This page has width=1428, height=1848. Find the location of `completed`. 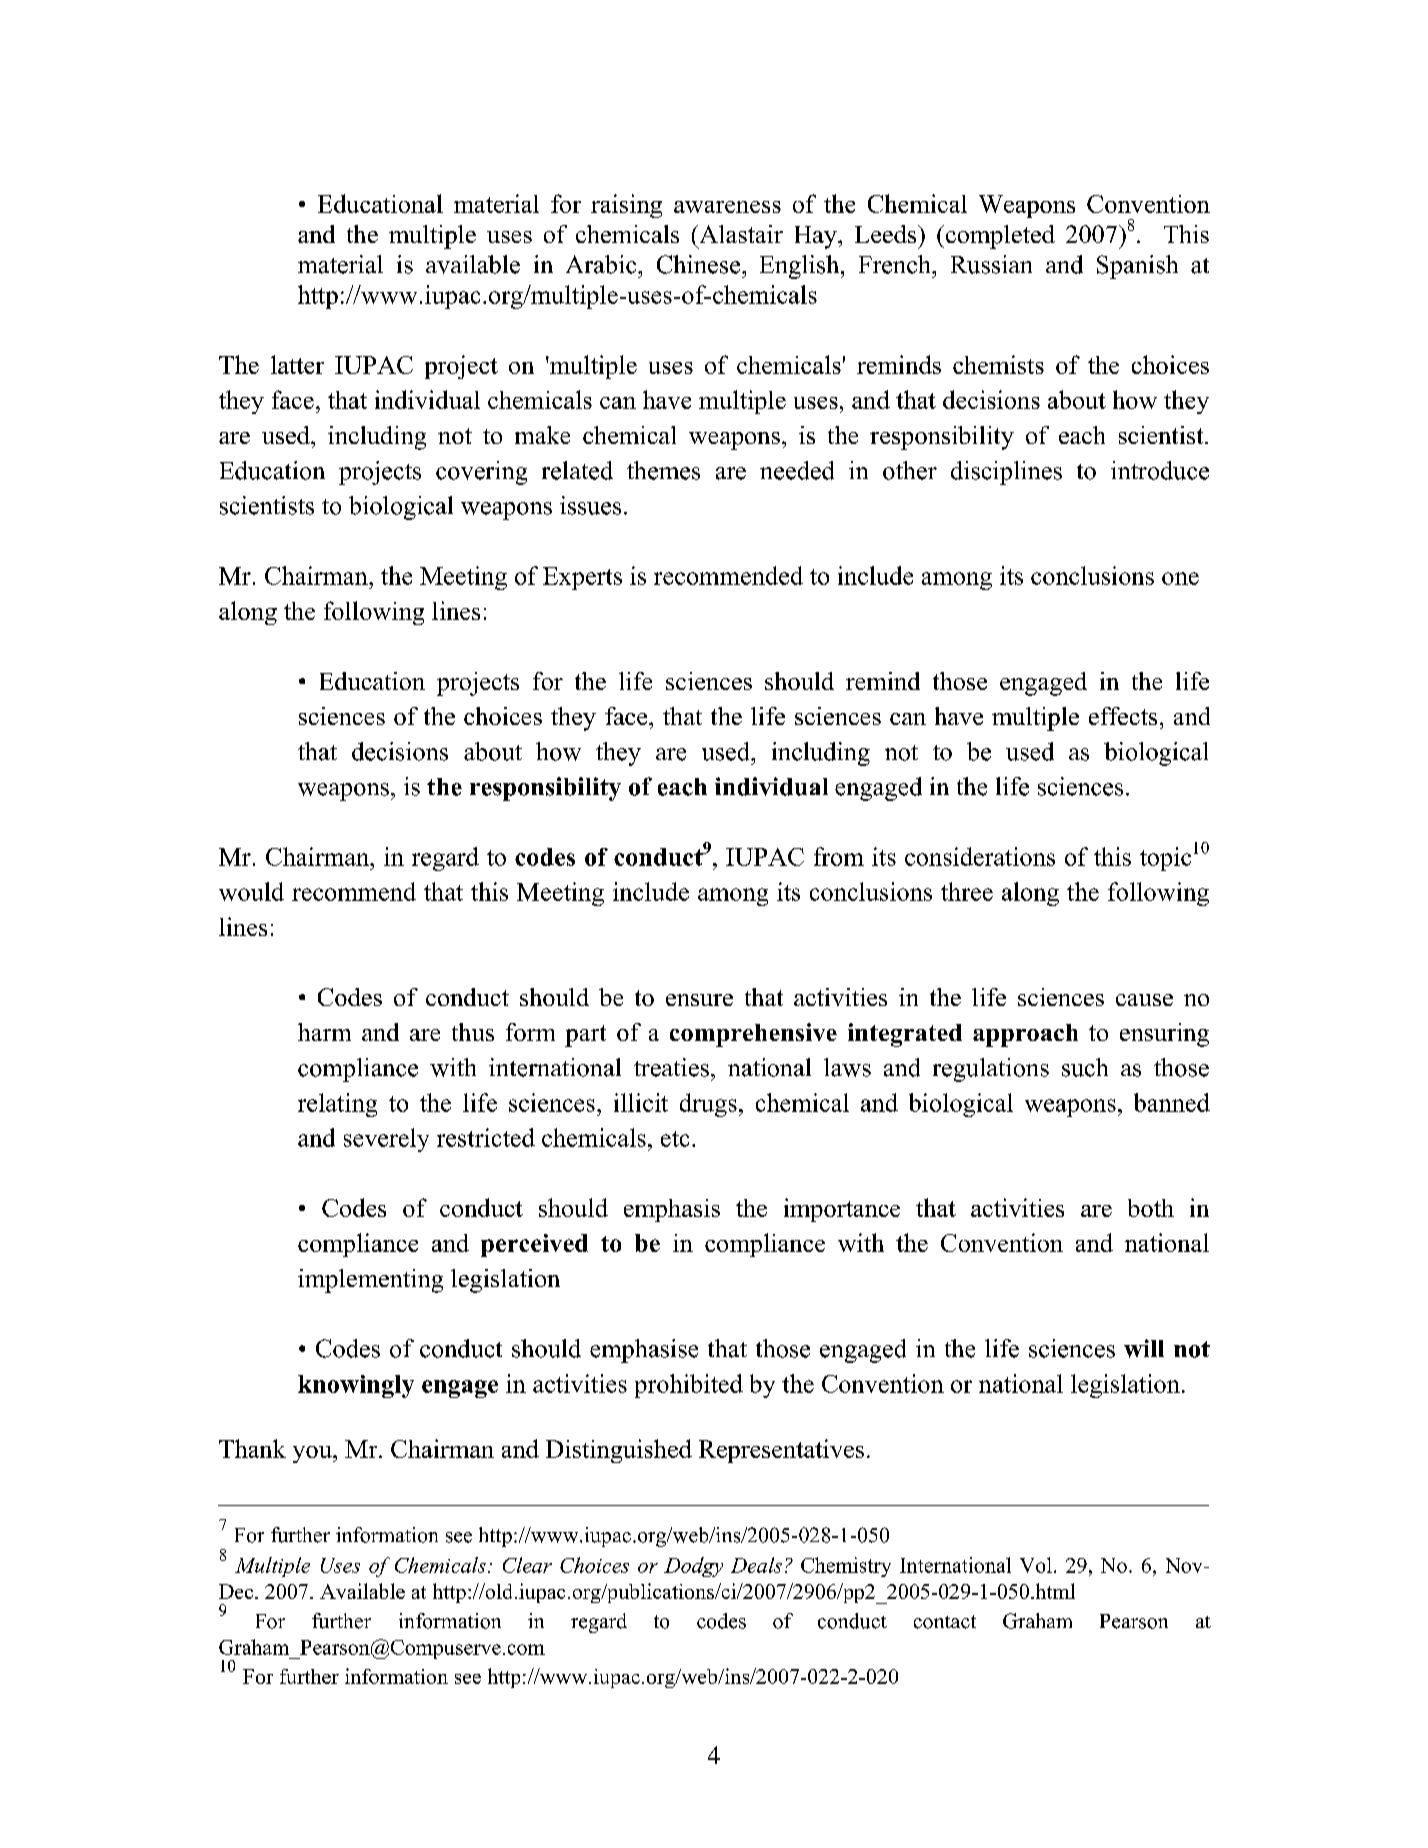

completed is located at coordinates (999, 237).
